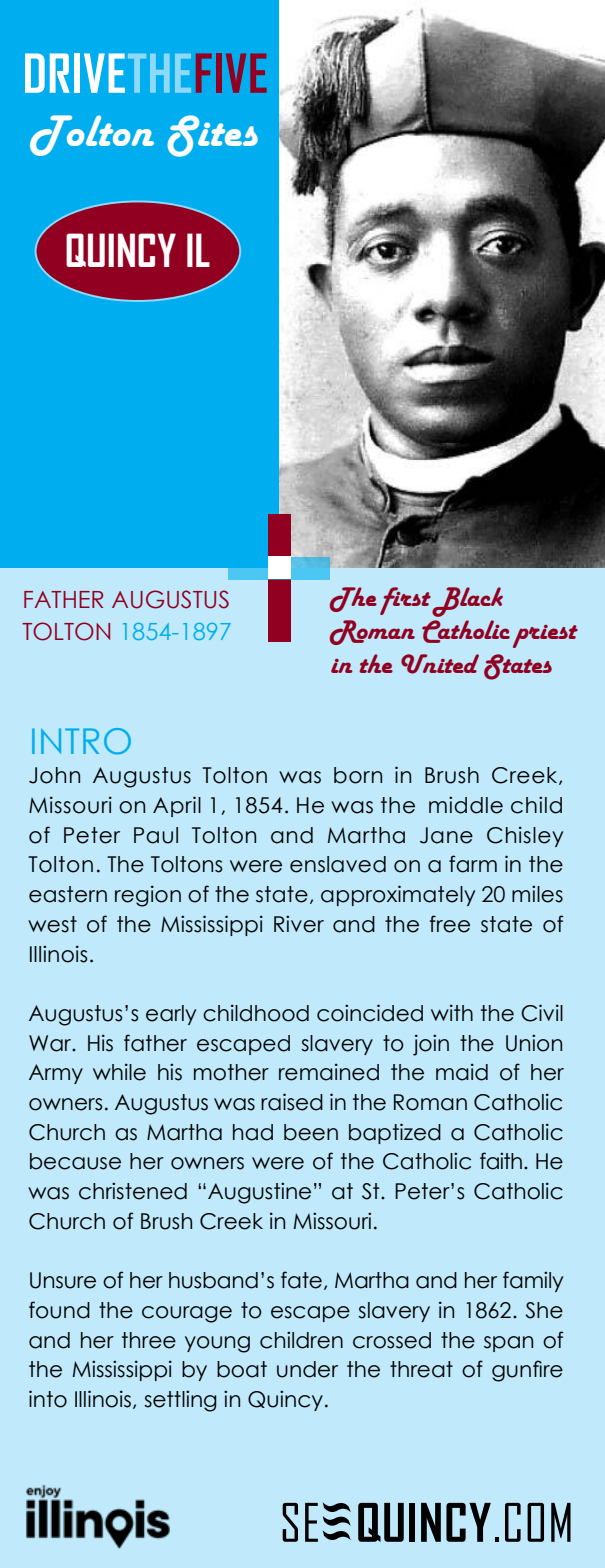 The width and height of the screenshot is (605, 1568). What do you see at coordinates (81, 741) in the screenshot?
I see `INTRO` at bounding box center [81, 741].
